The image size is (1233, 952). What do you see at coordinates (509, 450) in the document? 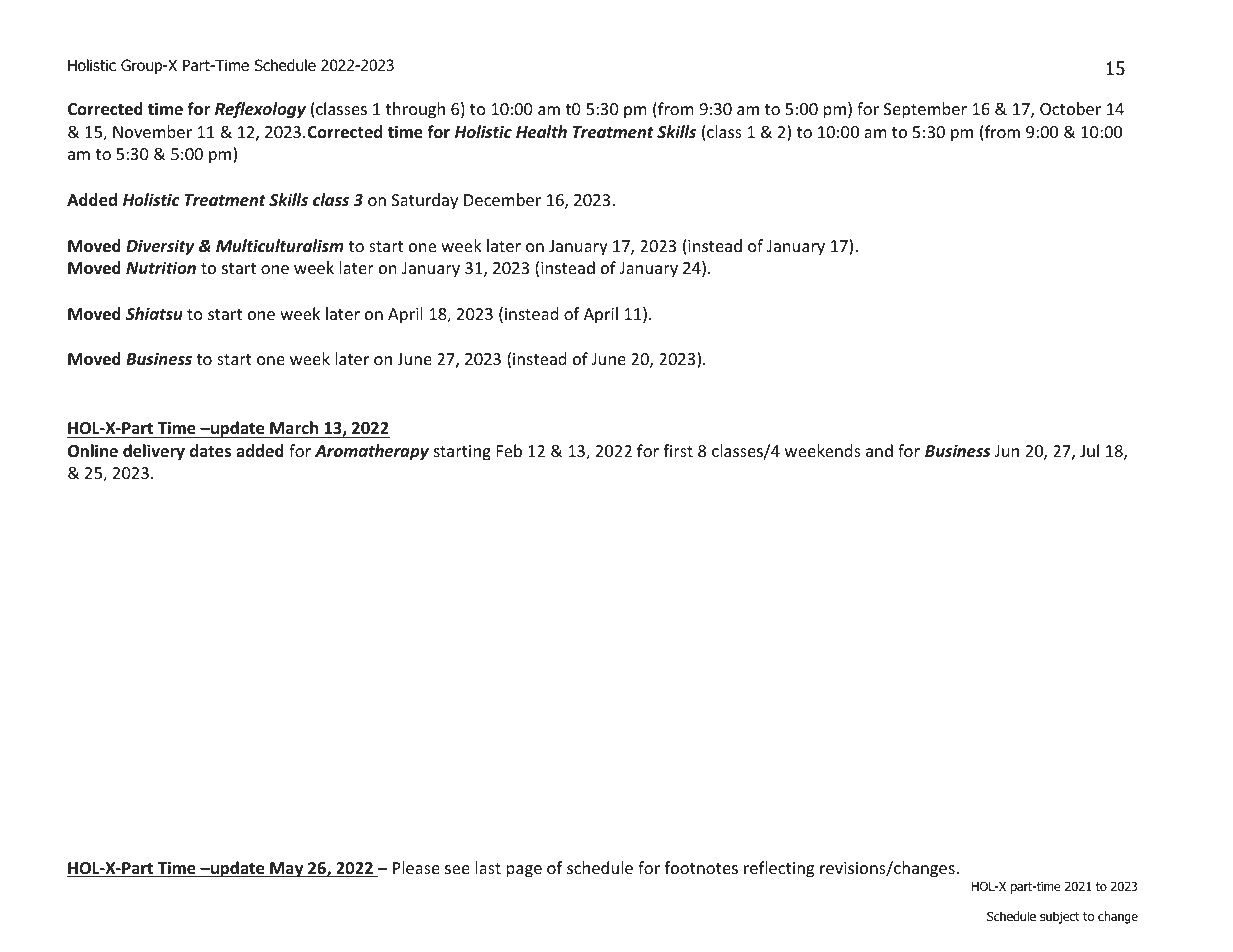
I see `Feb` at bounding box center [509, 450].
